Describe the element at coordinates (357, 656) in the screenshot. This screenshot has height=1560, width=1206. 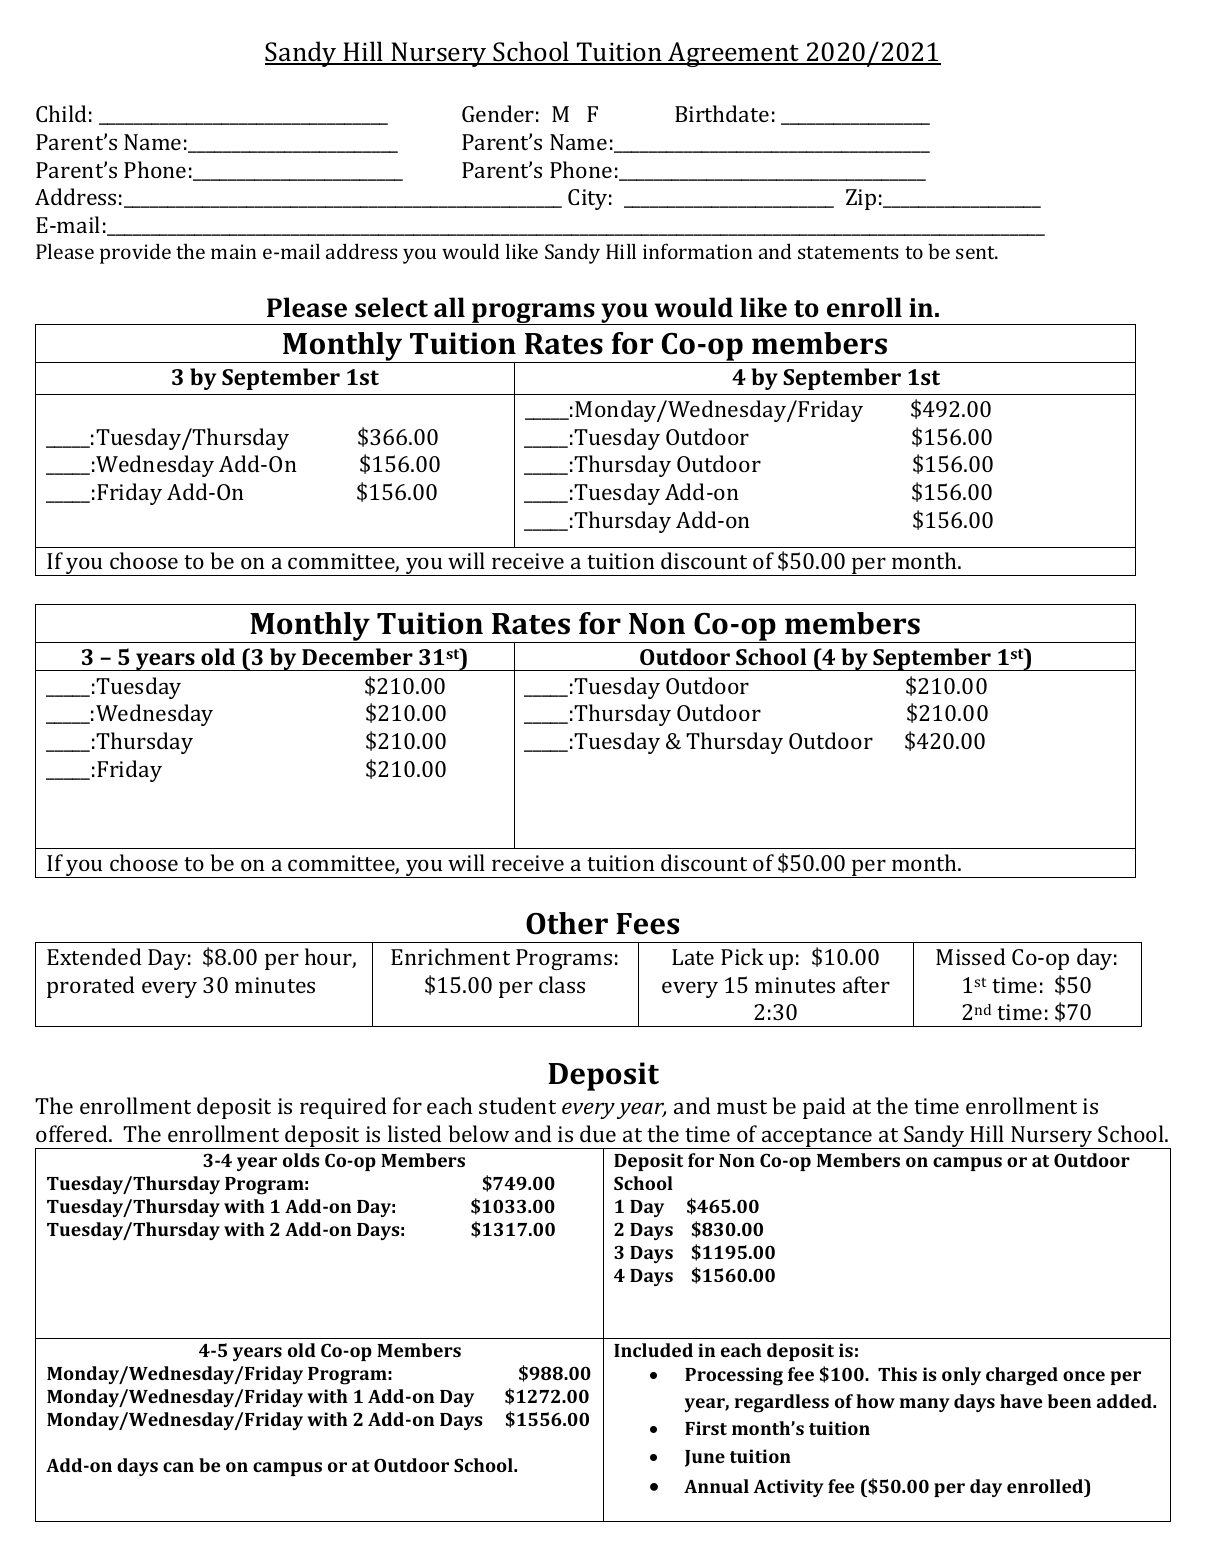
I see `December` at that location.
